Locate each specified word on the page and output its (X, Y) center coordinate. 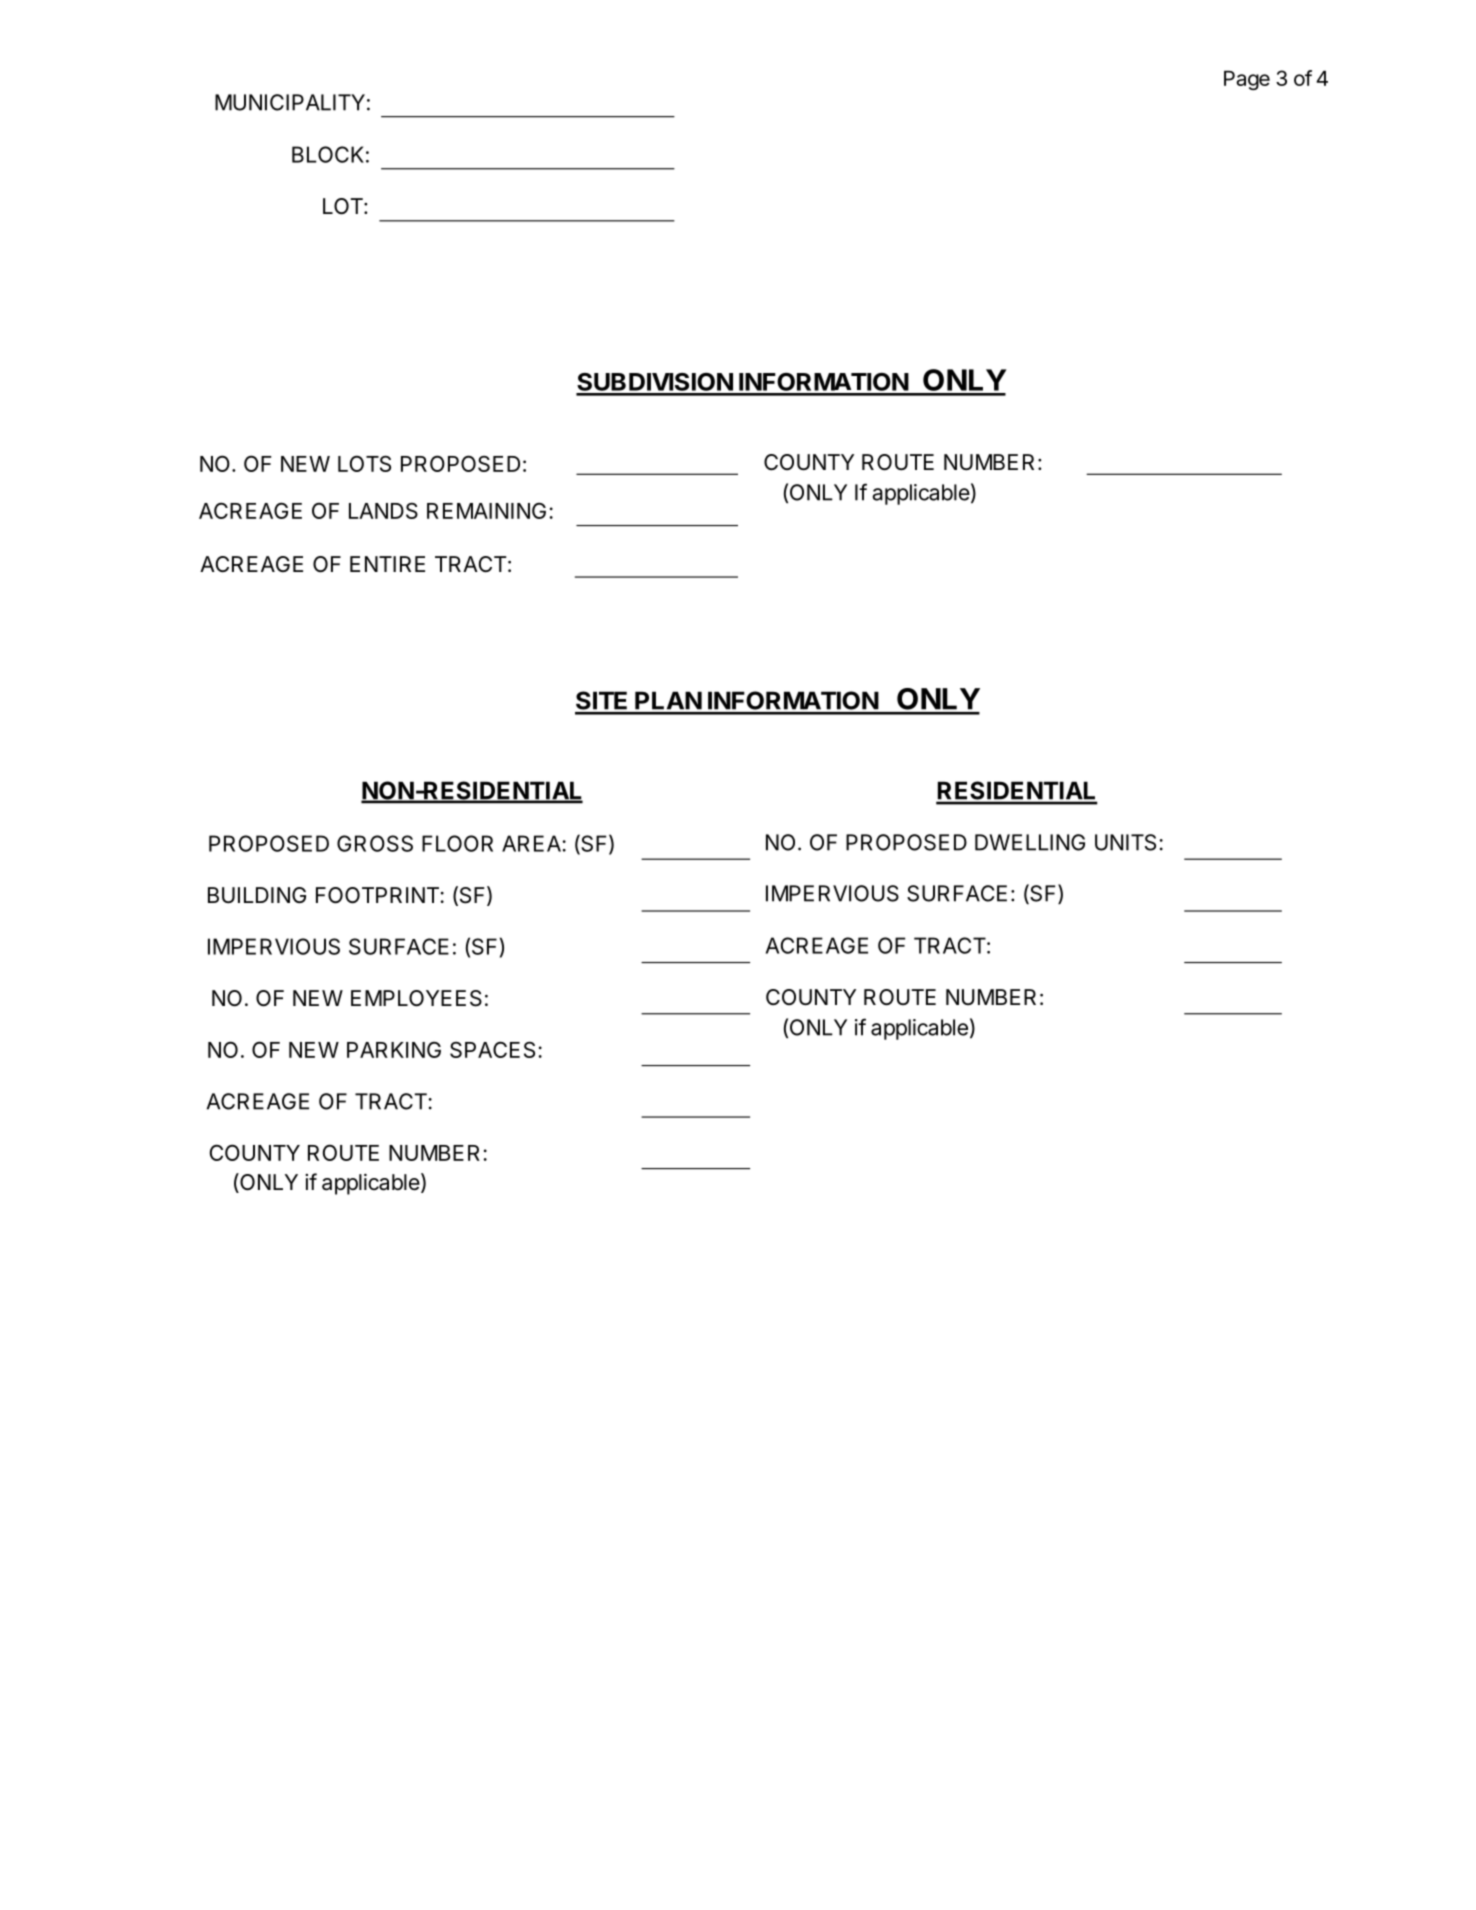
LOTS (364, 463)
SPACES (492, 1049)
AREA (531, 843)
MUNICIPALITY (290, 102)
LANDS (383, 510)
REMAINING (486, 510)
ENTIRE (387, 564)
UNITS (1125, 842)
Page (1247, 80)
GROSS (375, 843)
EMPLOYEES (416, 998)
